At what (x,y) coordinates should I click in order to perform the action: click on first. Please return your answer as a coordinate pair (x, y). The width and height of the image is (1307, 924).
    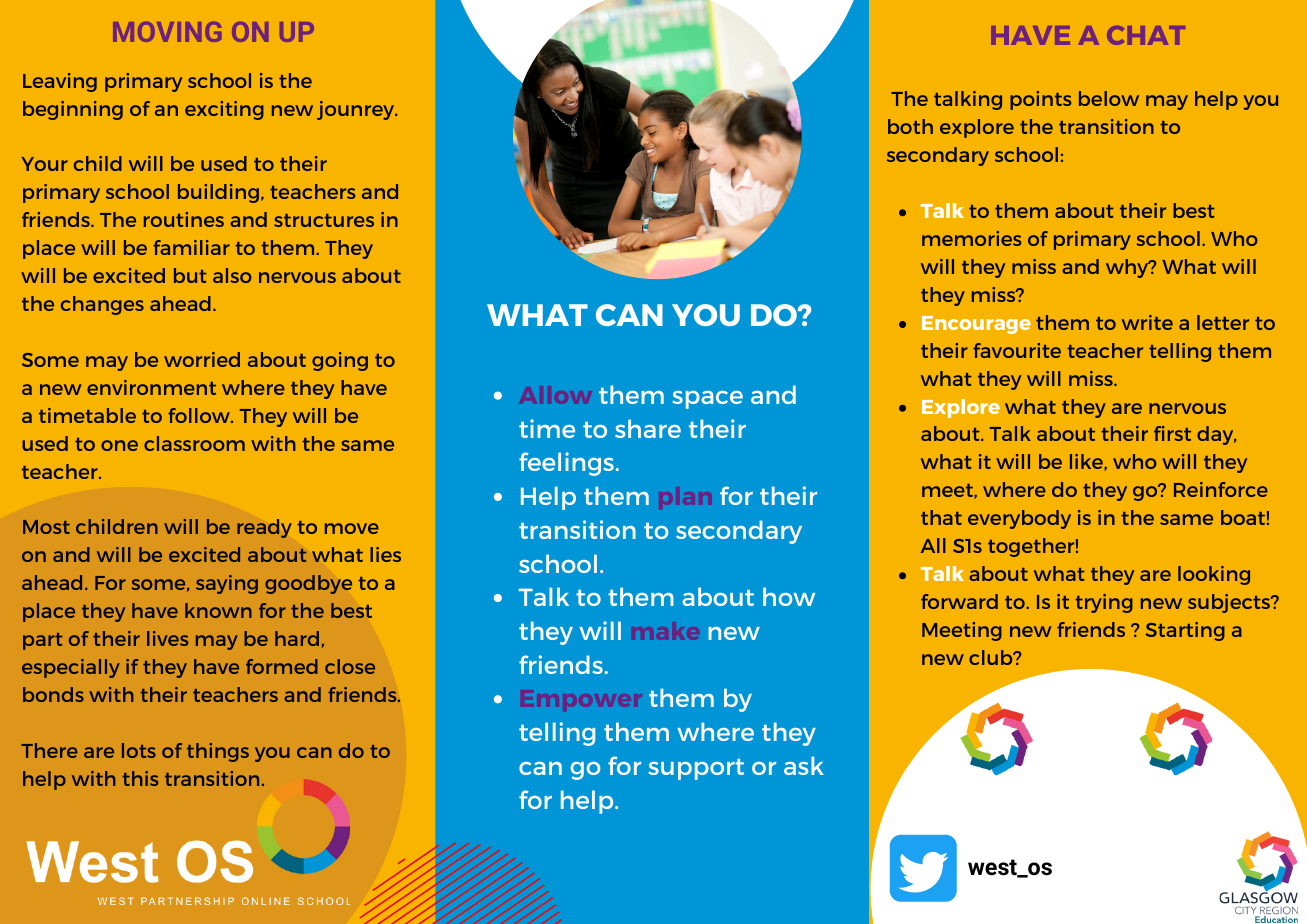
    Looking at the image, I should click on (1172, 433).
